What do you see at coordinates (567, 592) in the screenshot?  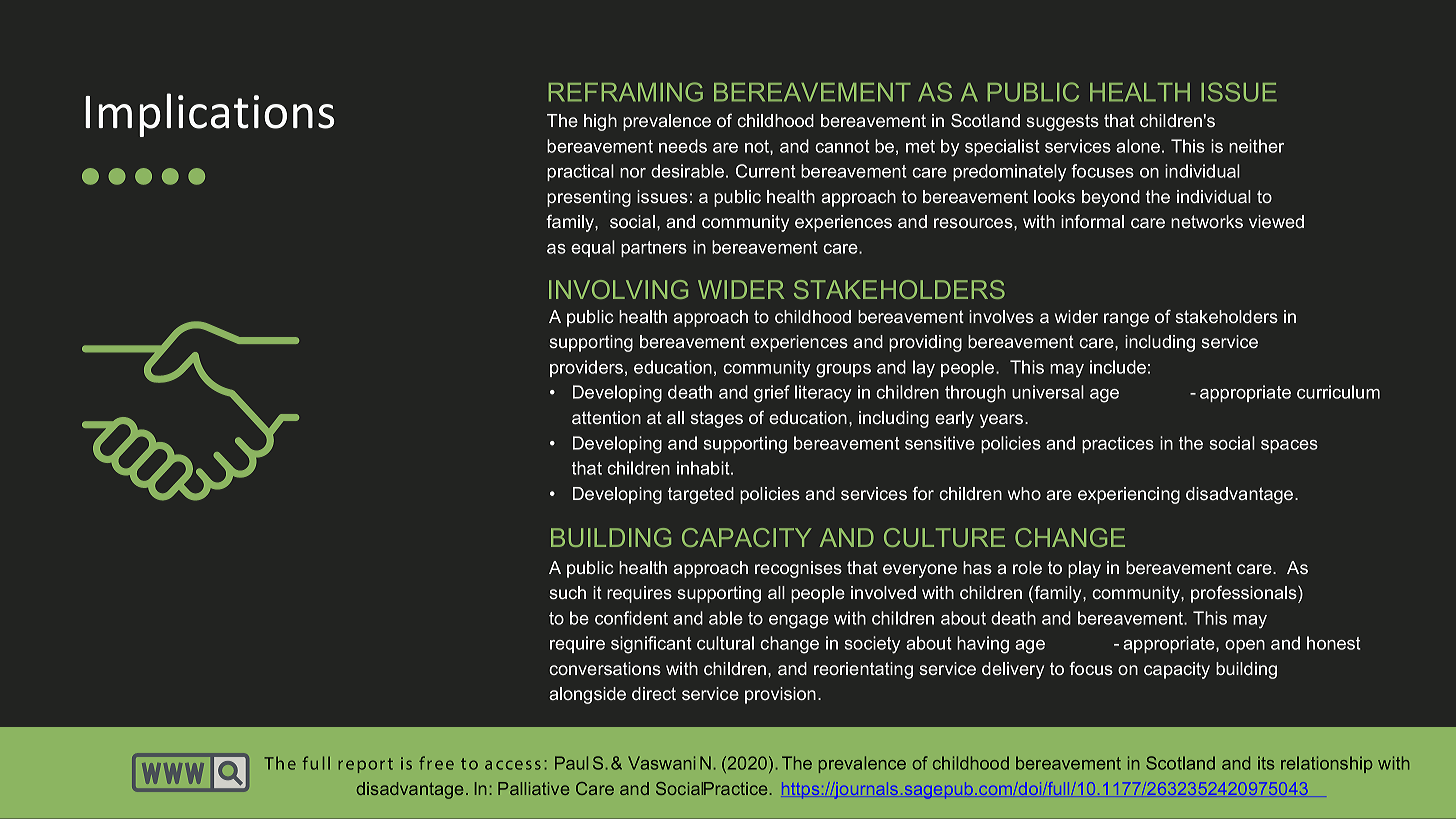 I see `such` at bounding box center [567, 592].
